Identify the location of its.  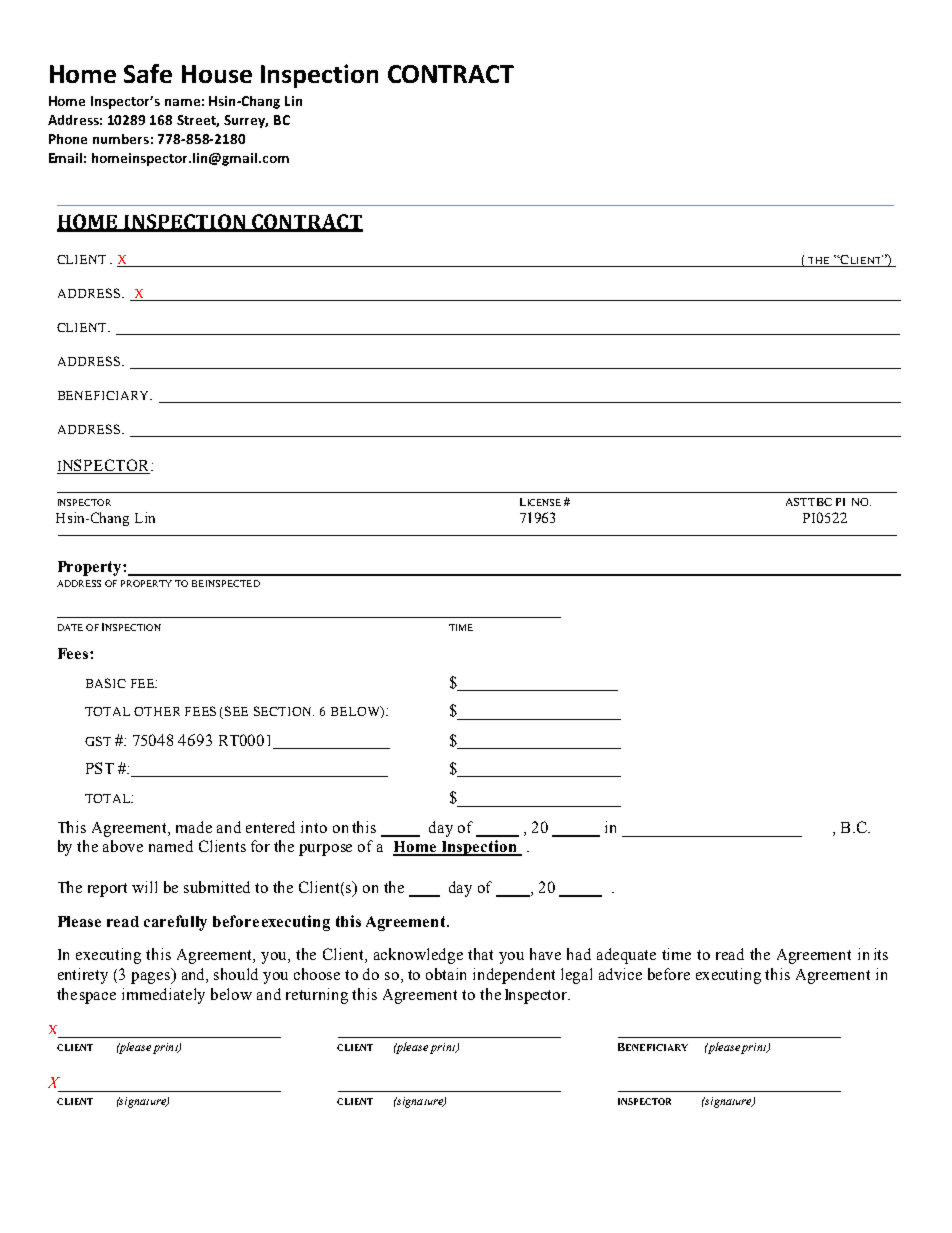
(881, 954).
